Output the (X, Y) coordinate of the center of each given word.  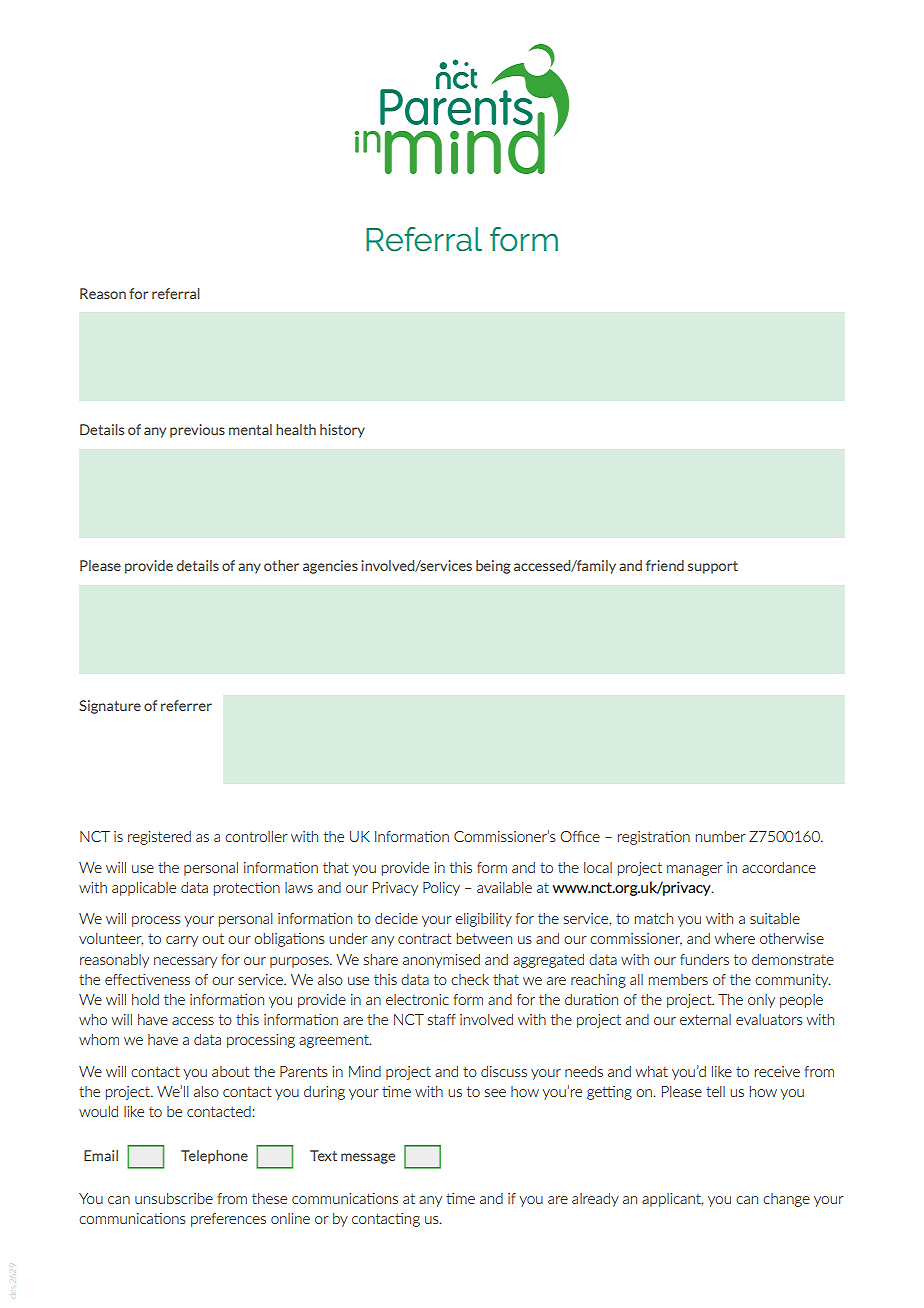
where (735, 938)
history (342, 431)
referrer (186, 705)
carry (182, 941)
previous (197, 431)
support (713, 567)
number (721, 836)
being (493, 567)
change (786, 1200)
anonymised (441, 961)
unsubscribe (174, 1198)
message (368, 1158)
